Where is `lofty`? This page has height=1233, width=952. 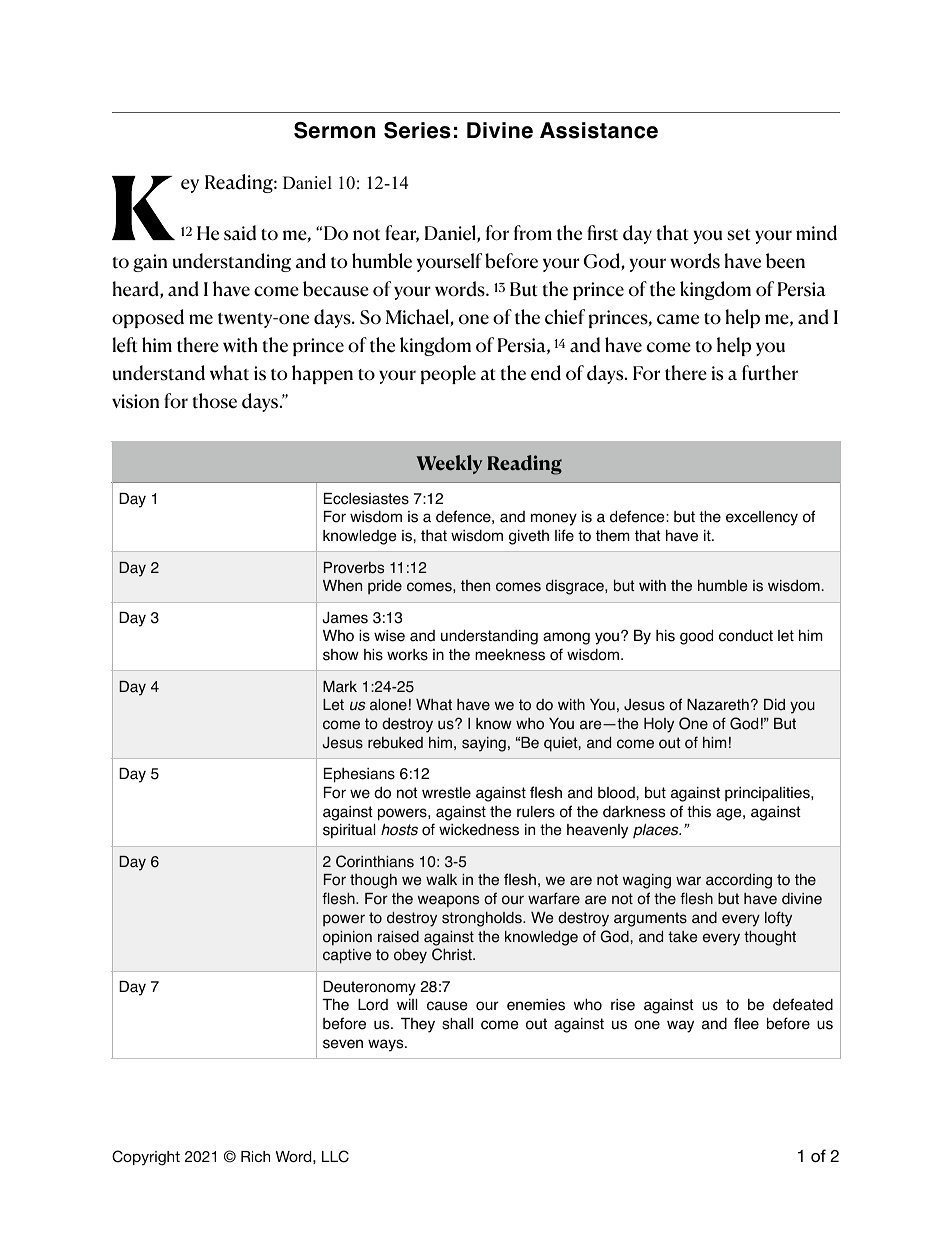 lofty is located at coordinates (778, 919).
